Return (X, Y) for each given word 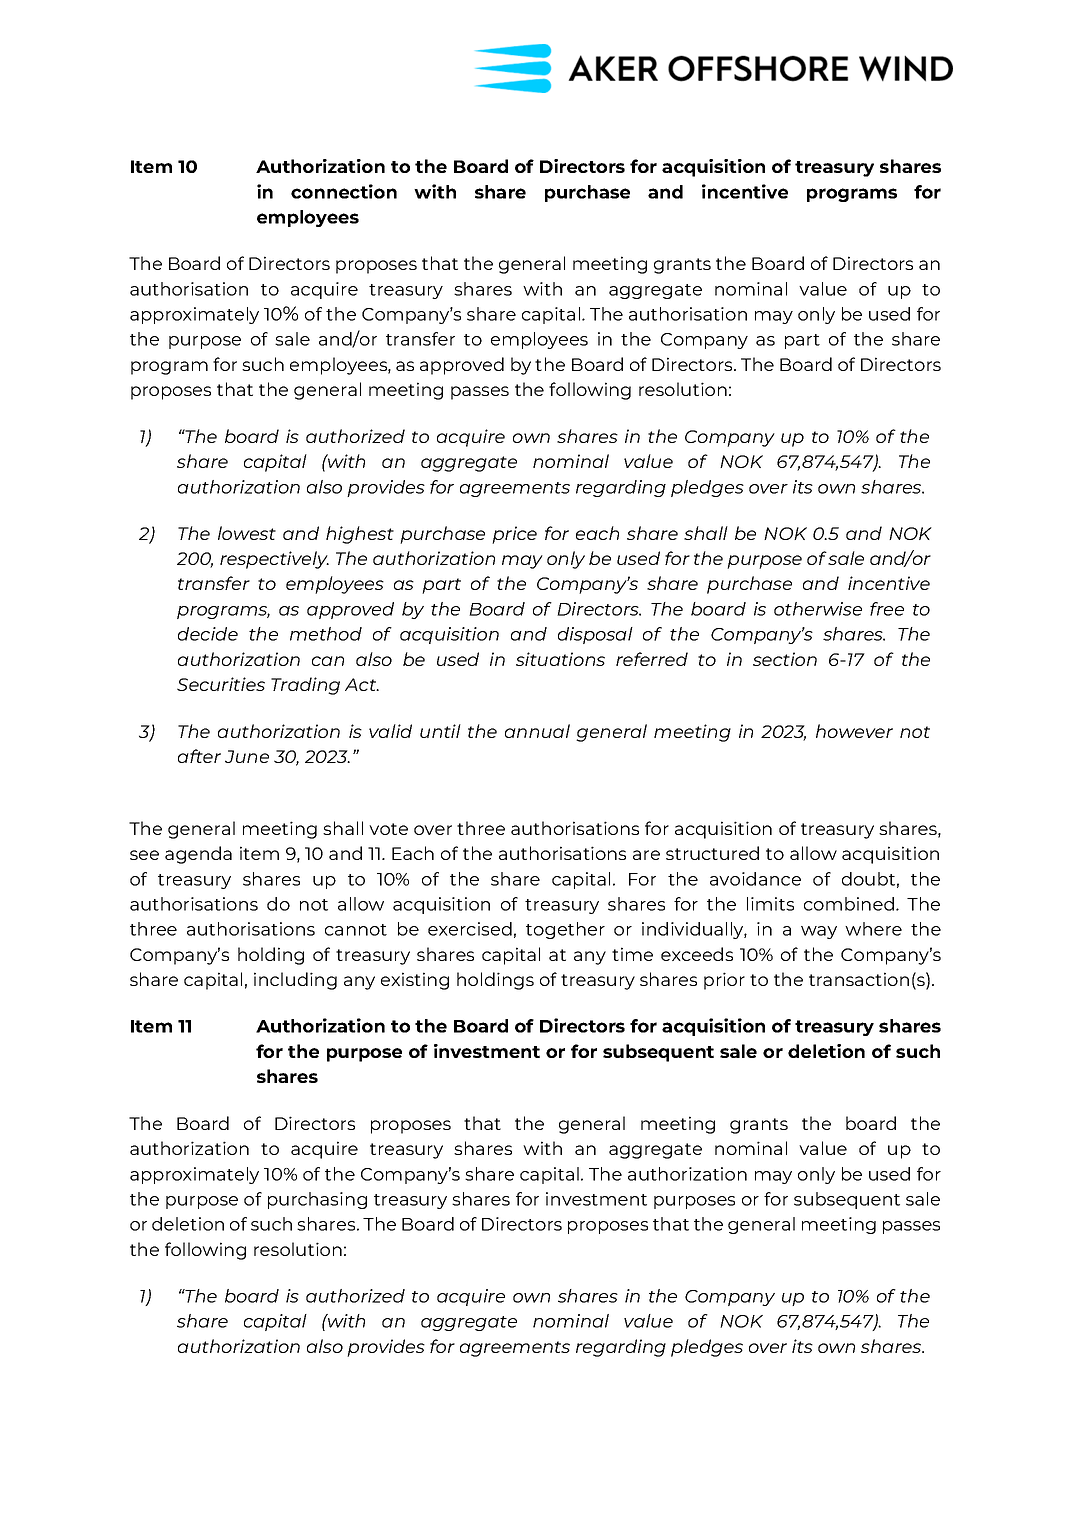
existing (415, 981)
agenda (198, 855)
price (514, 535)
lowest (247, 533)
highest (360, 535)
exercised (470, 929)
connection (344, 191)
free (887, 609)
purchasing (317, 1200)
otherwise (818, 609)
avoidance (755, 879)
